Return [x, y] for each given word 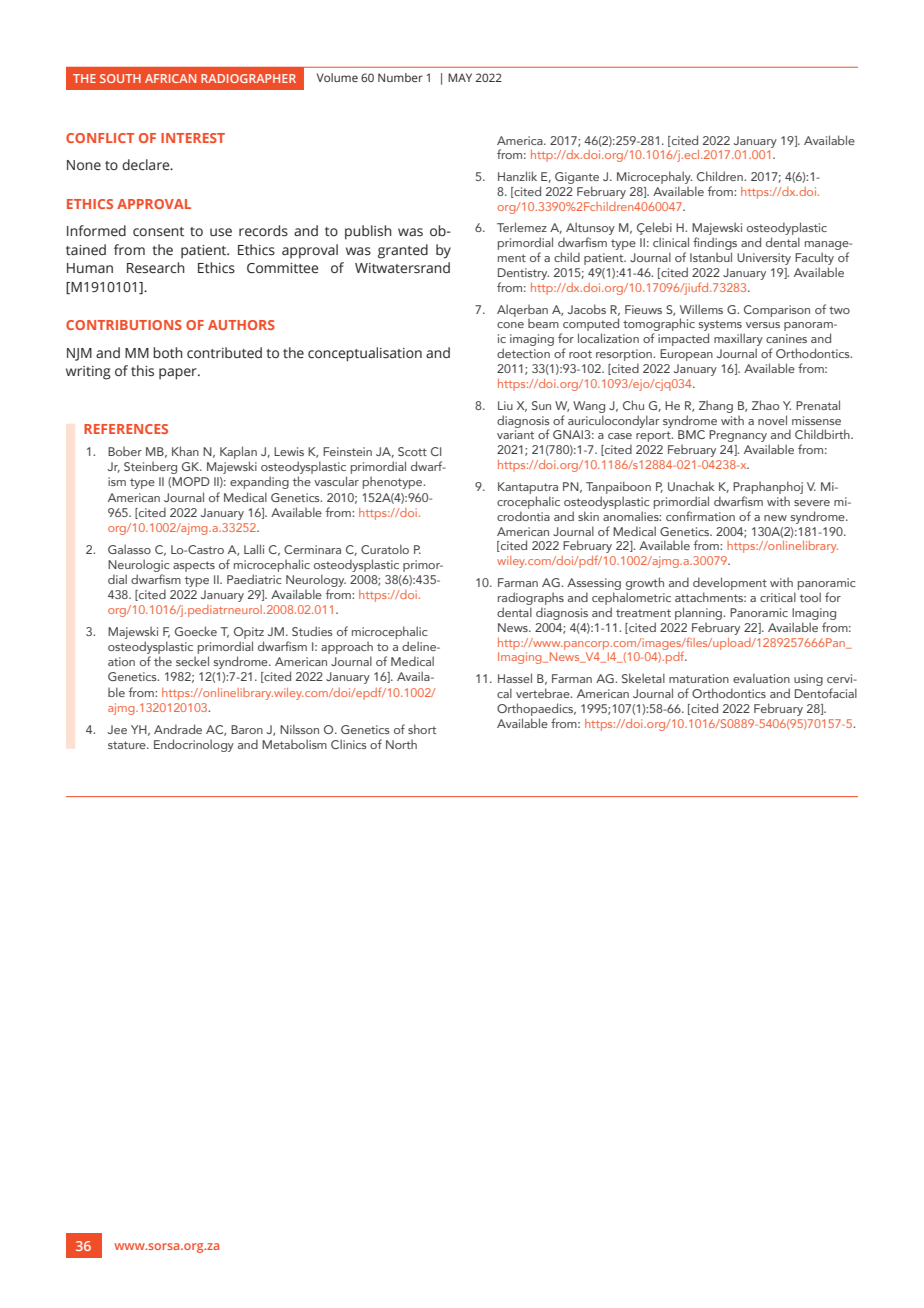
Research [156, 268]
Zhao [765, 405]
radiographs [531, 598]
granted [403, 251]
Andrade [178, 729]
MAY [460, 77]
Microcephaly [654, 177]
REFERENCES [126, 429]
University [764, 259]
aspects [194, 566]
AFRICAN [170, 78]
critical [778, 597]
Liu [505, 405]
